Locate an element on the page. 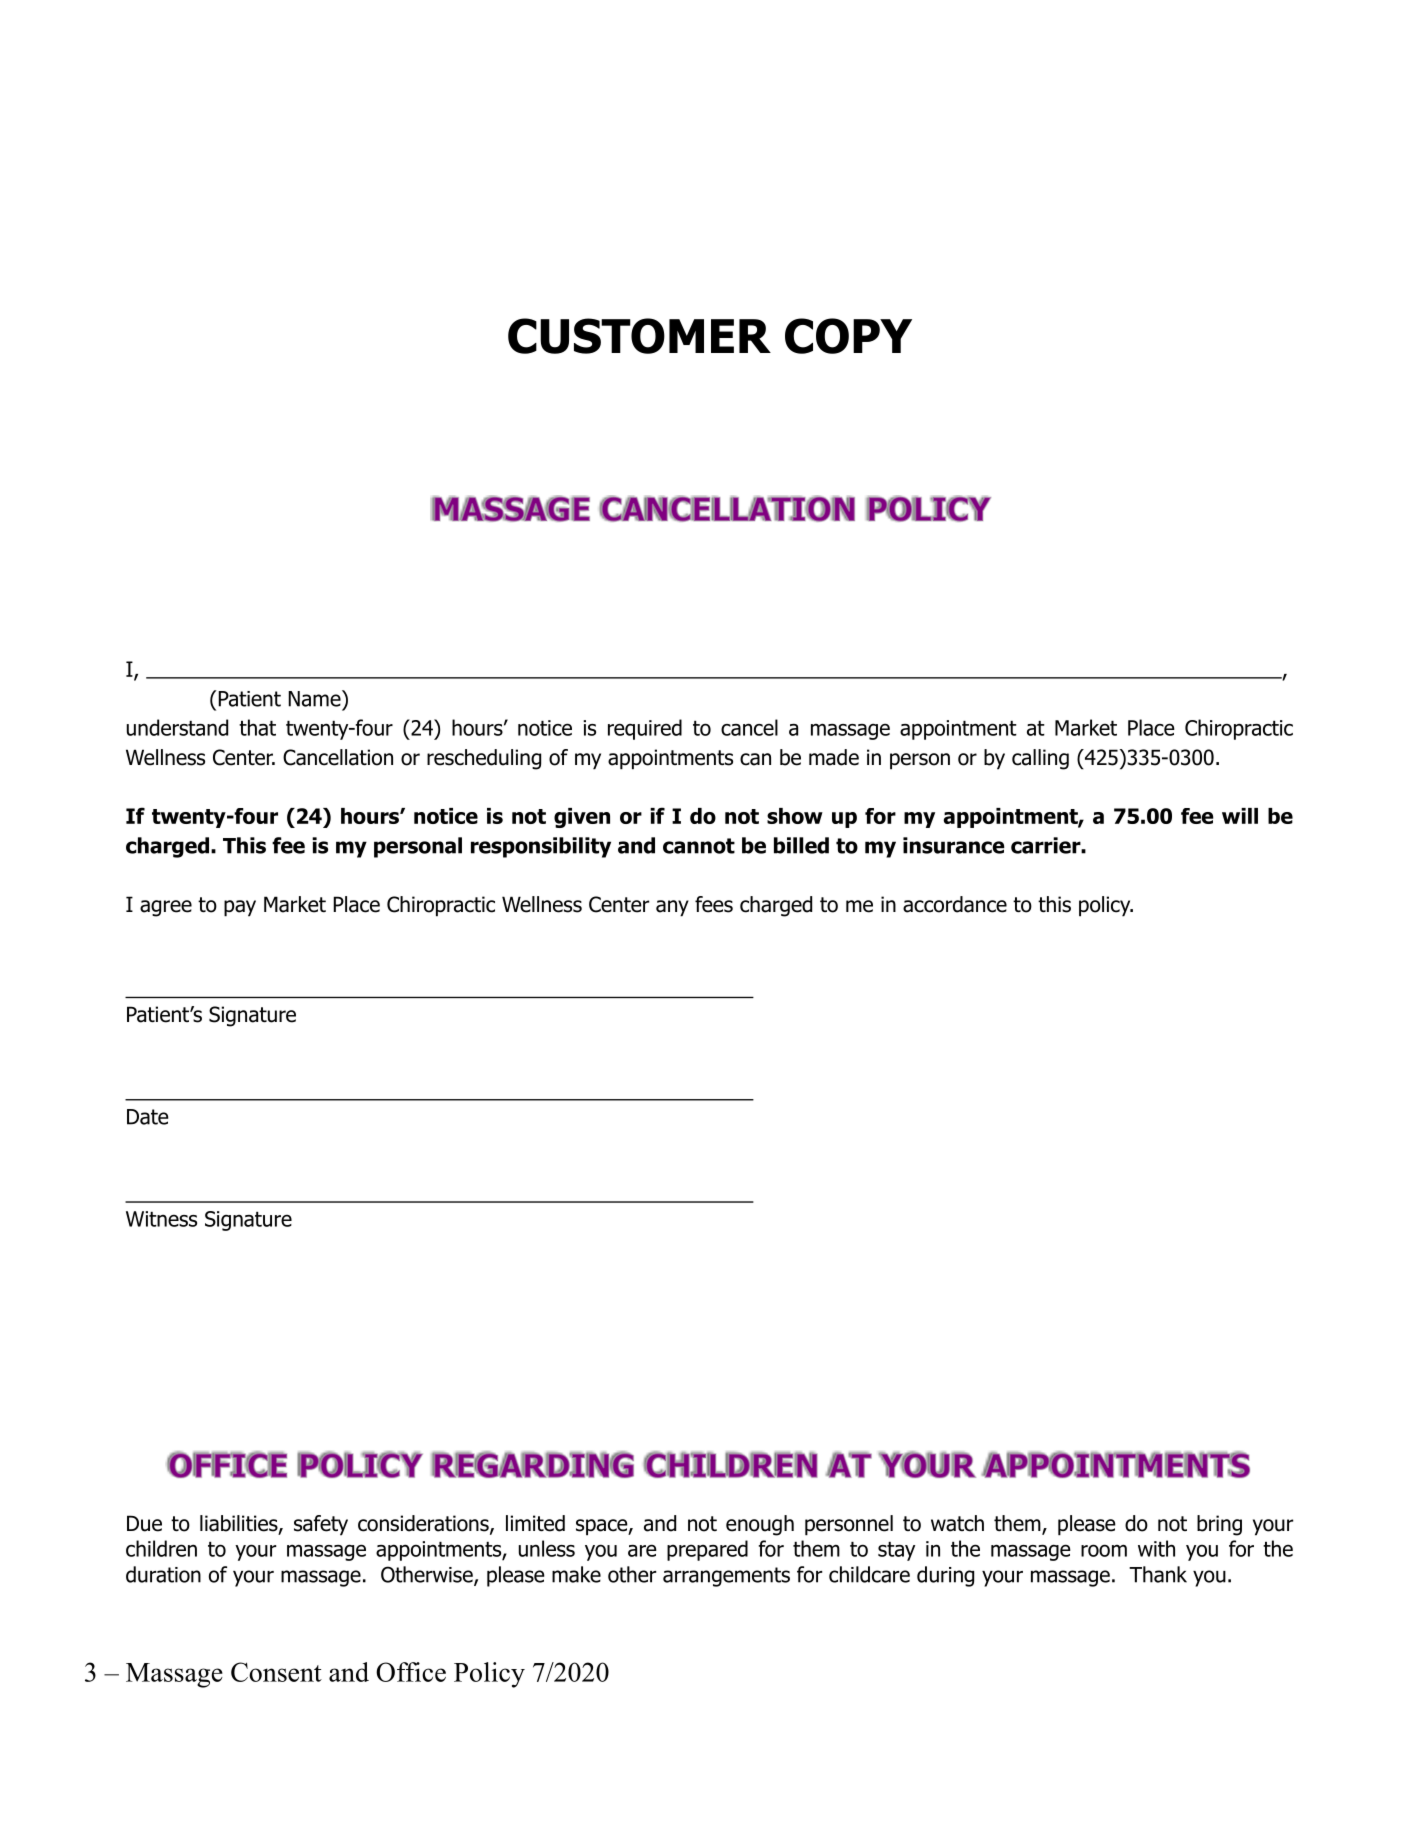 The width and height of the page is (1423, 1841). will is located at coordinates (1240, 816).
